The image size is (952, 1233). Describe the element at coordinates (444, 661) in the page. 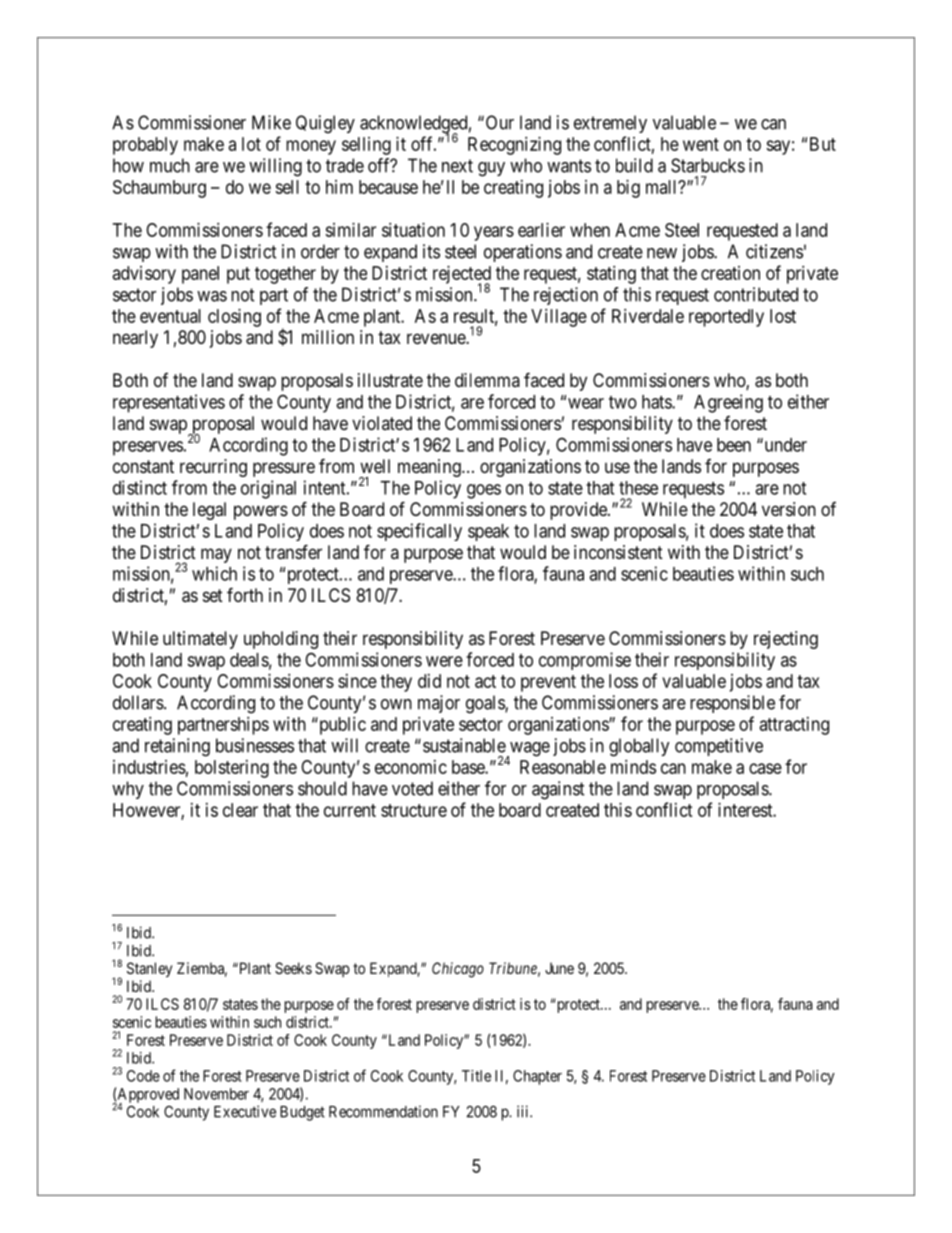

I see `were` at that location.
